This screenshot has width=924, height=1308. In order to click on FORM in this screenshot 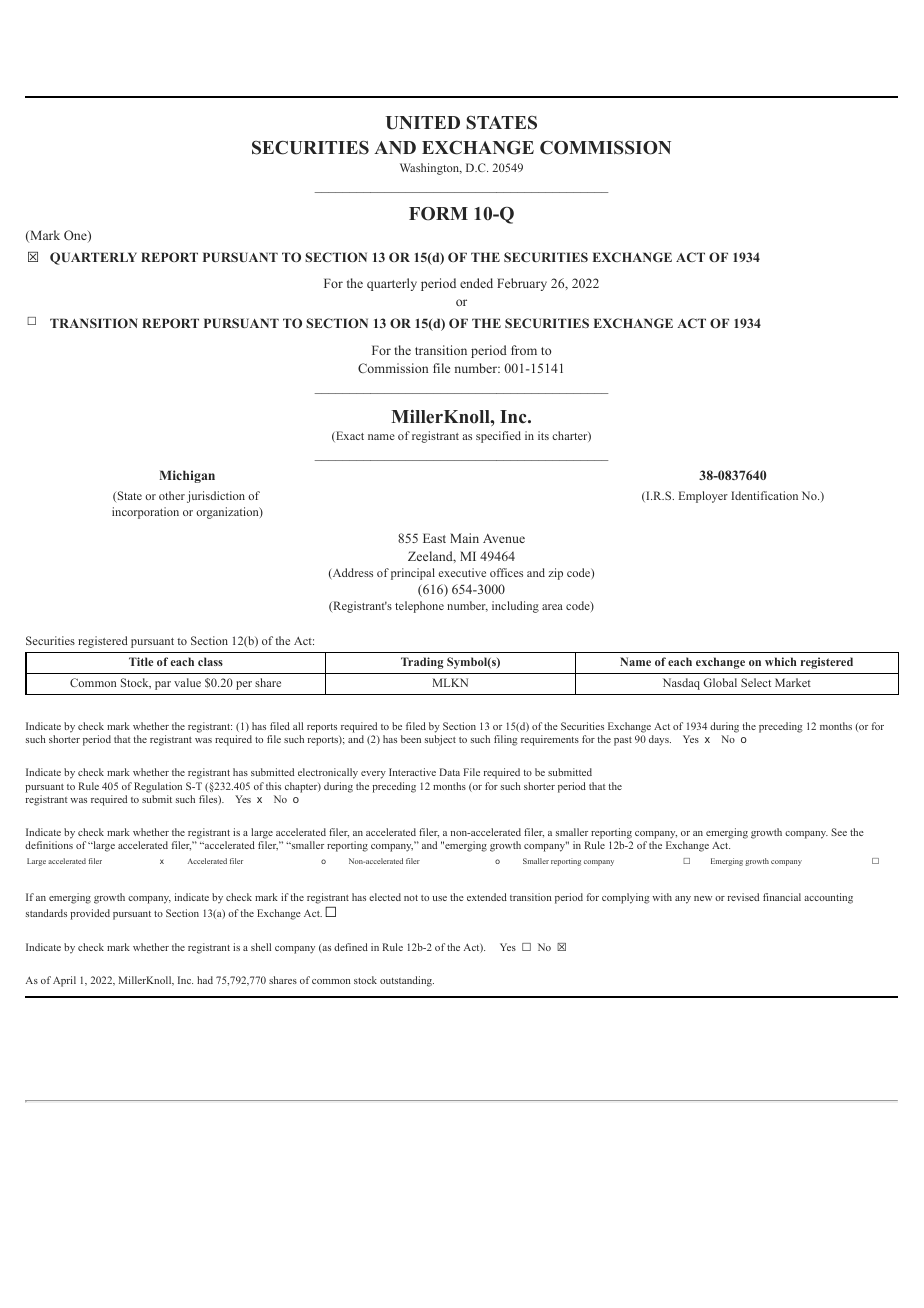, I will do `click(438, 214)`.
